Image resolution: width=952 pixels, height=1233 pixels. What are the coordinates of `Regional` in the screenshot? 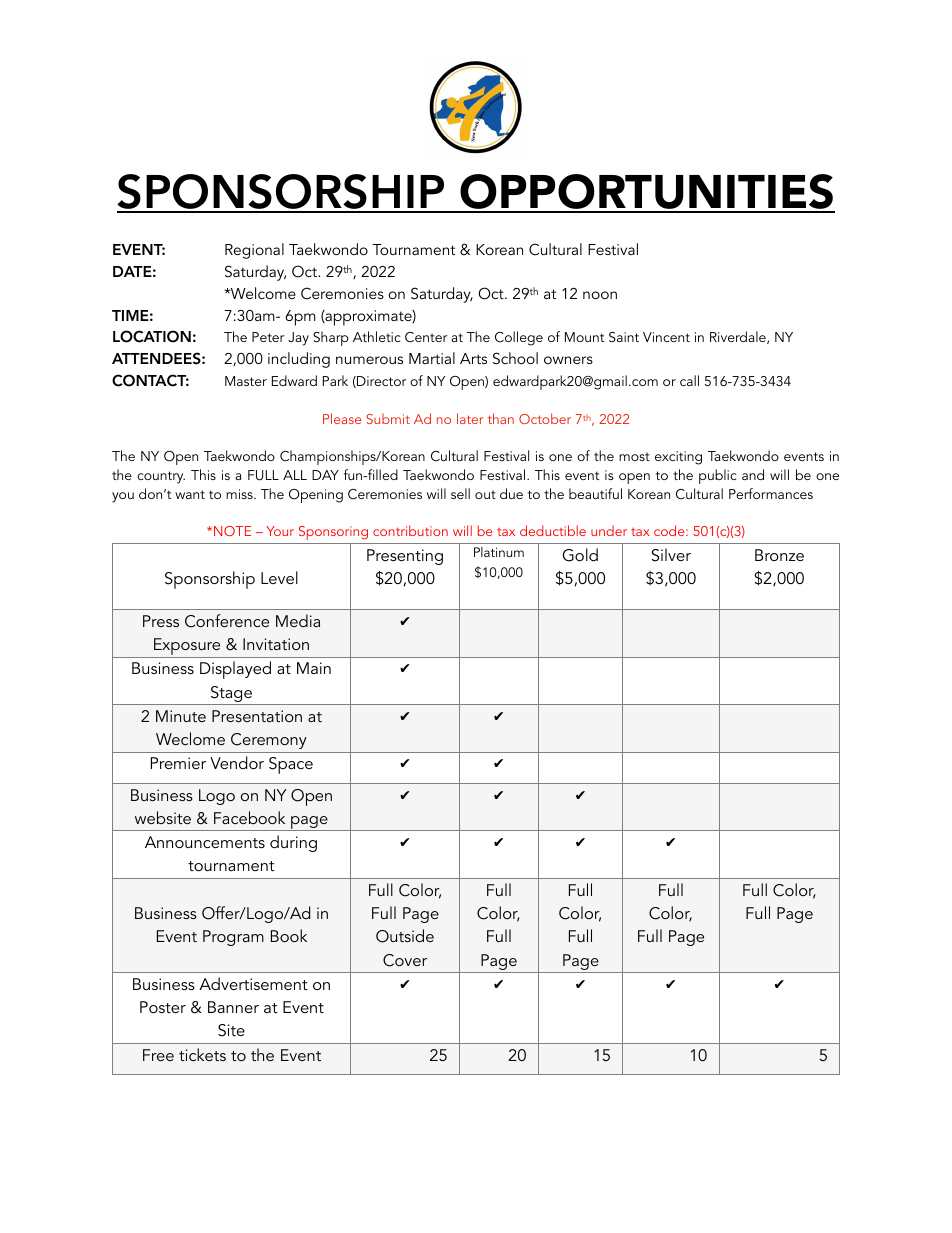 It's located at (254, 251).
